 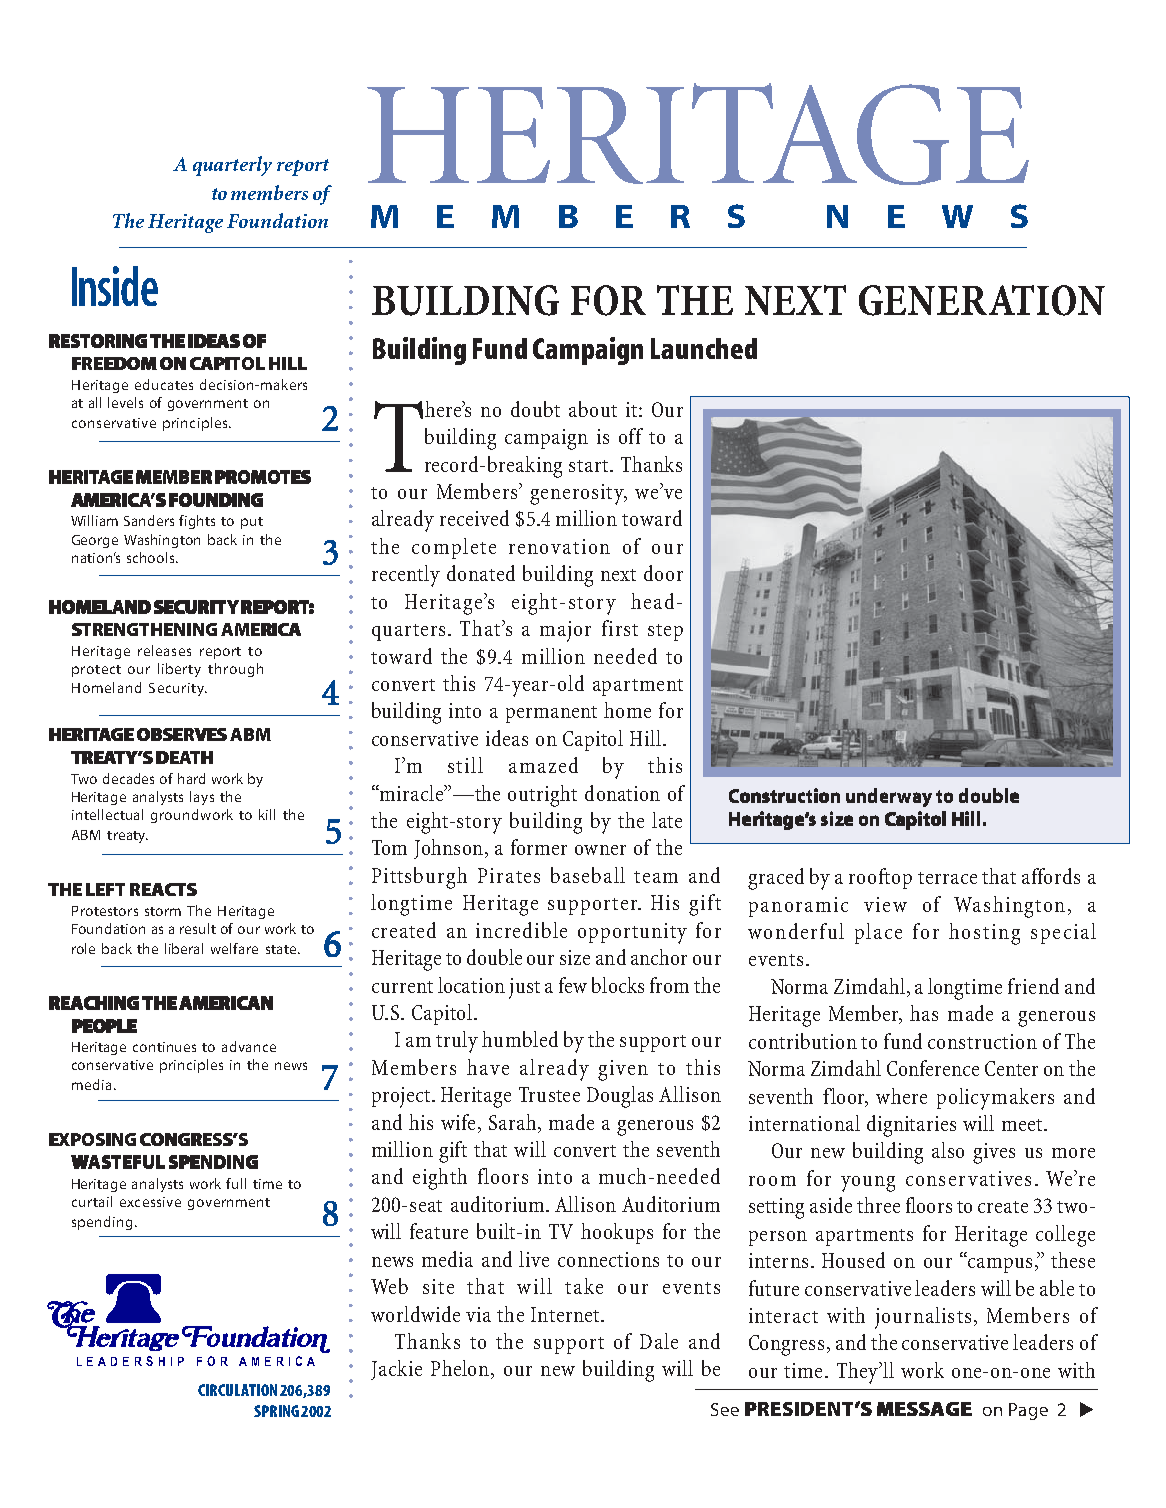 I want to click on CIRCULATION, so click(x=237, y=1390).
